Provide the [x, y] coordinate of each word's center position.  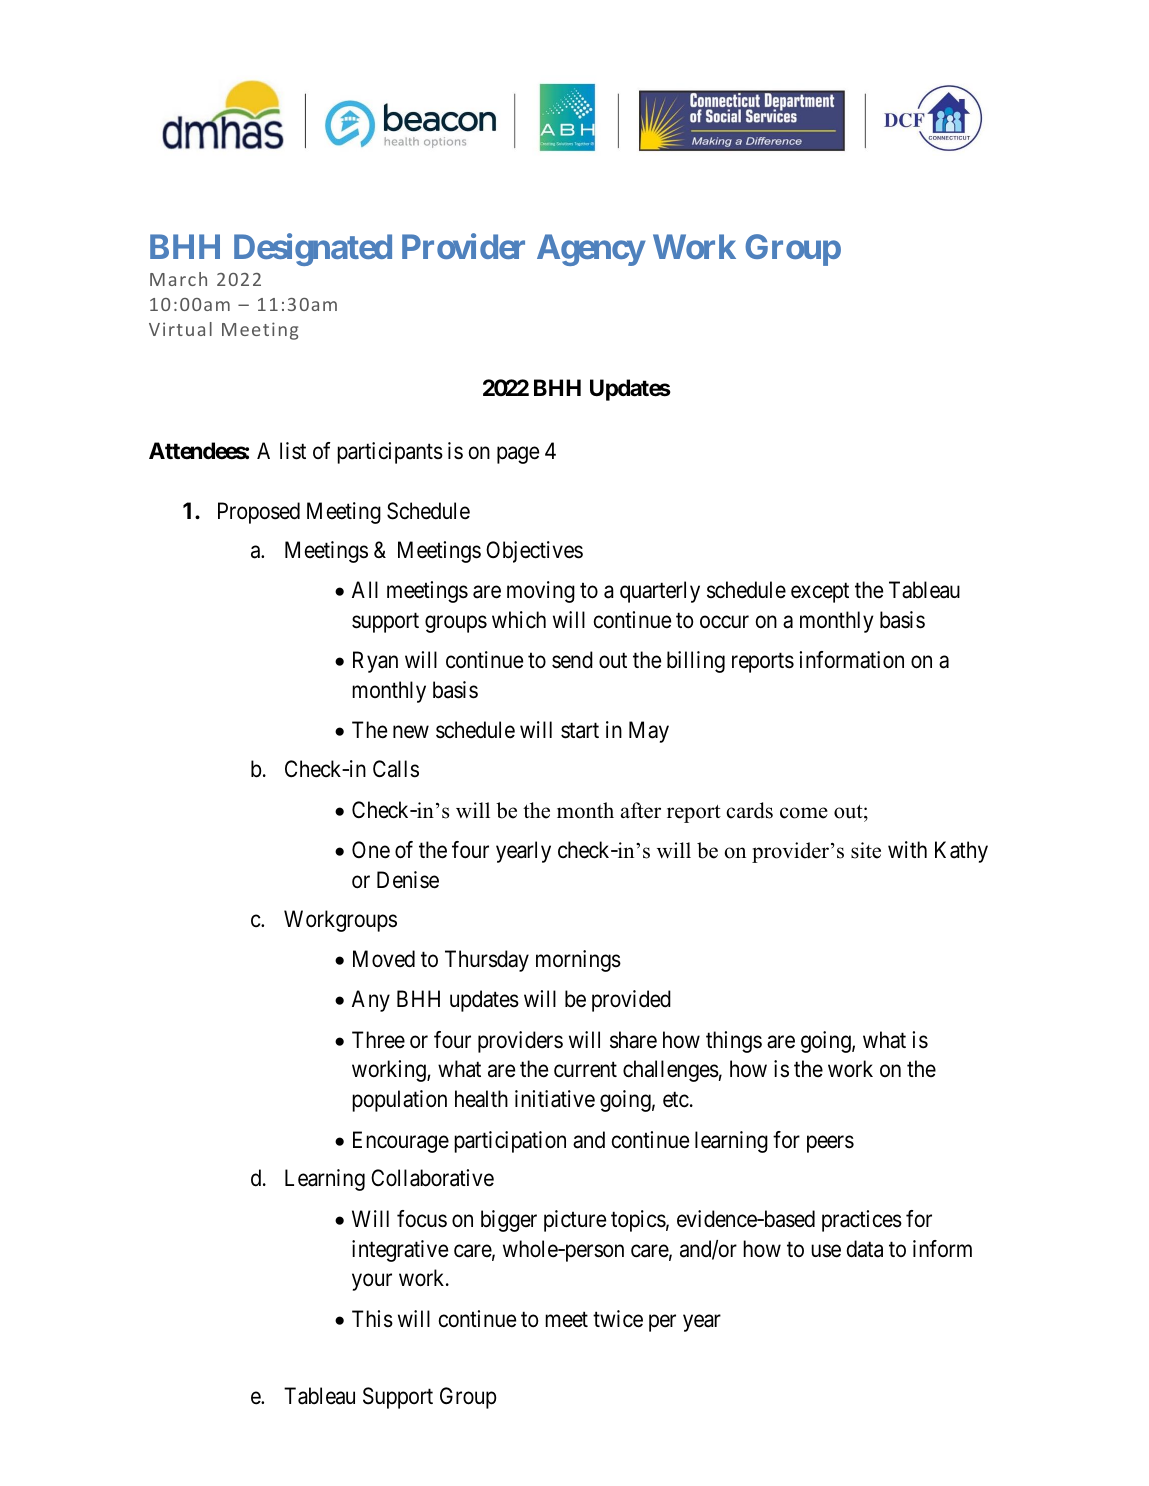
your [372, 1282]
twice [618, 1319]
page [518, 455]
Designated [313, 249]
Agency [591, 250]
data [865, 1249]
